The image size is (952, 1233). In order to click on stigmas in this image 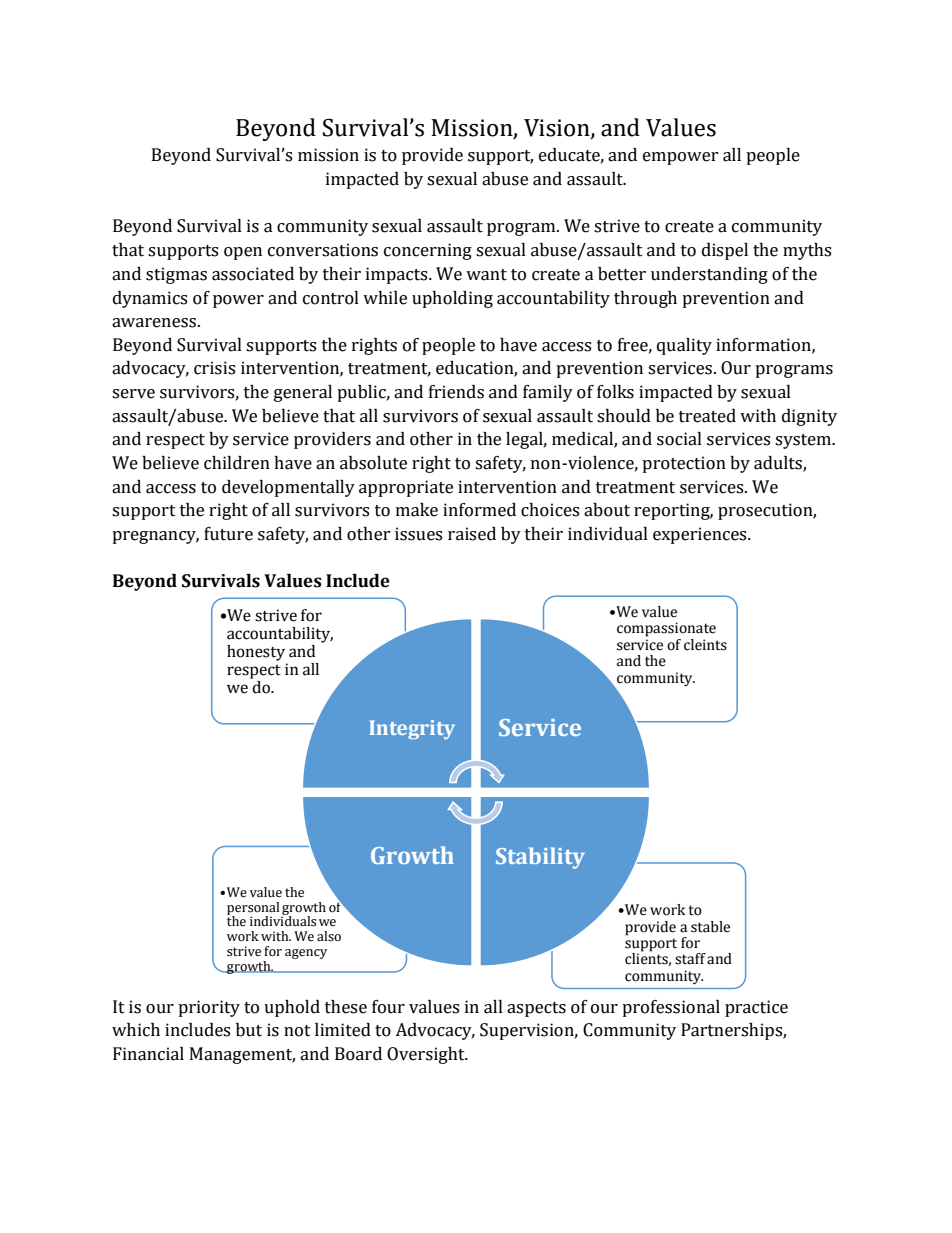, I will do `click(176, 275)`.
